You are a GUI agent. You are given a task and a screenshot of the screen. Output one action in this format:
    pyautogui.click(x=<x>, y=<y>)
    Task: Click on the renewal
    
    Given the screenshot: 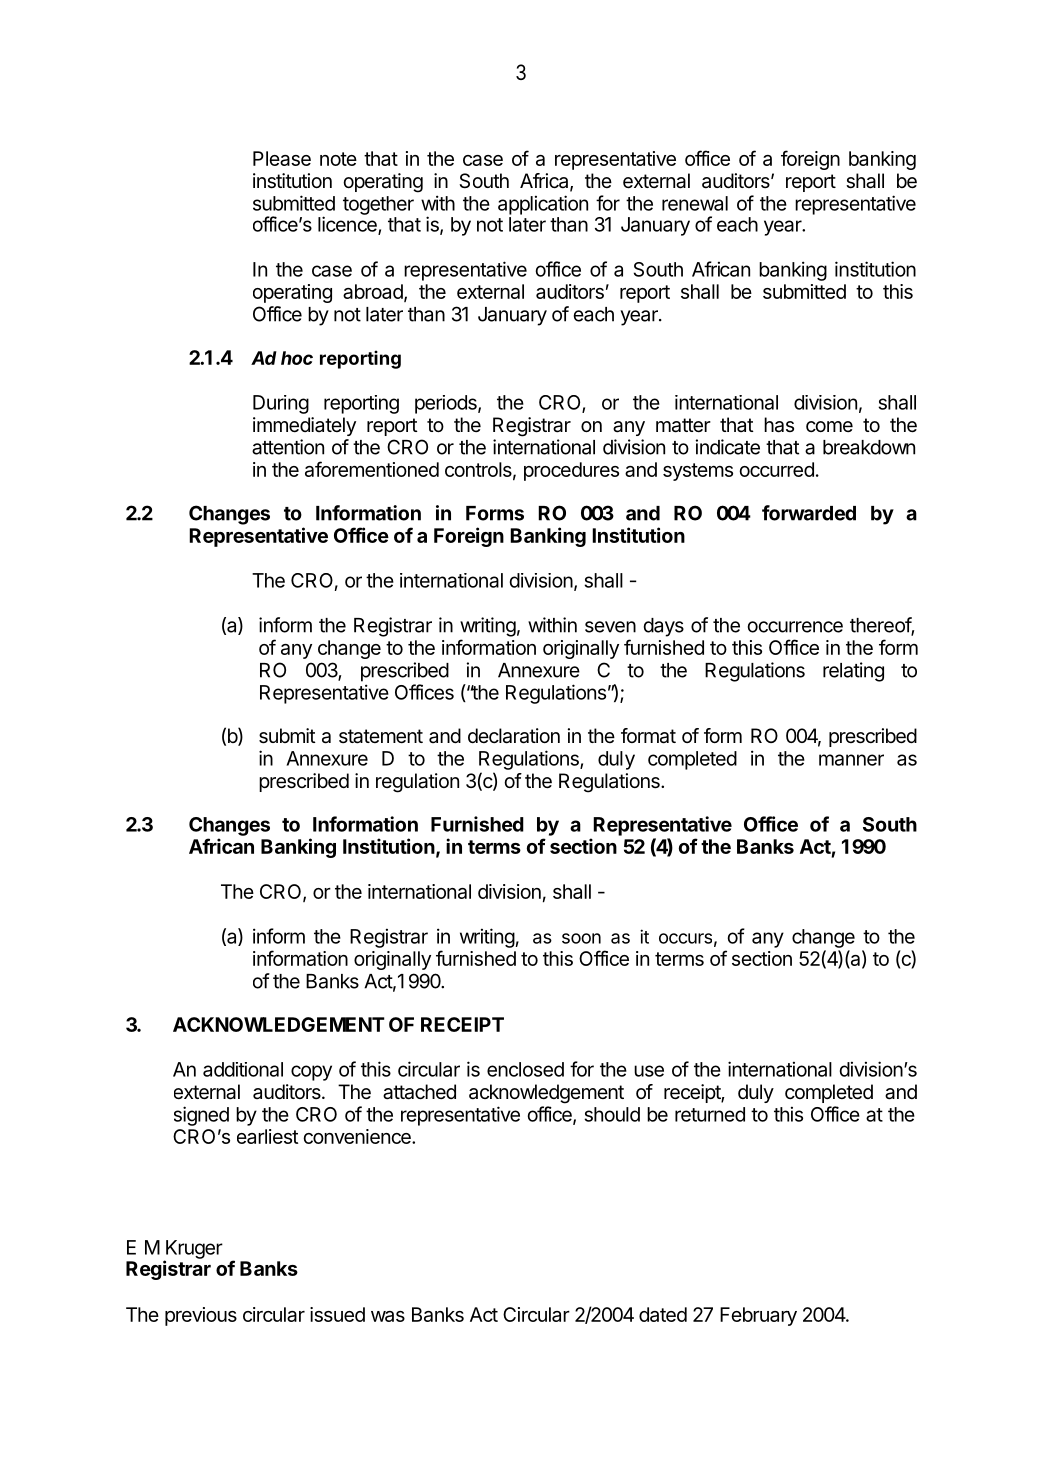 What is the action you would take?
    pyautogui.click(x=695, y=203)
